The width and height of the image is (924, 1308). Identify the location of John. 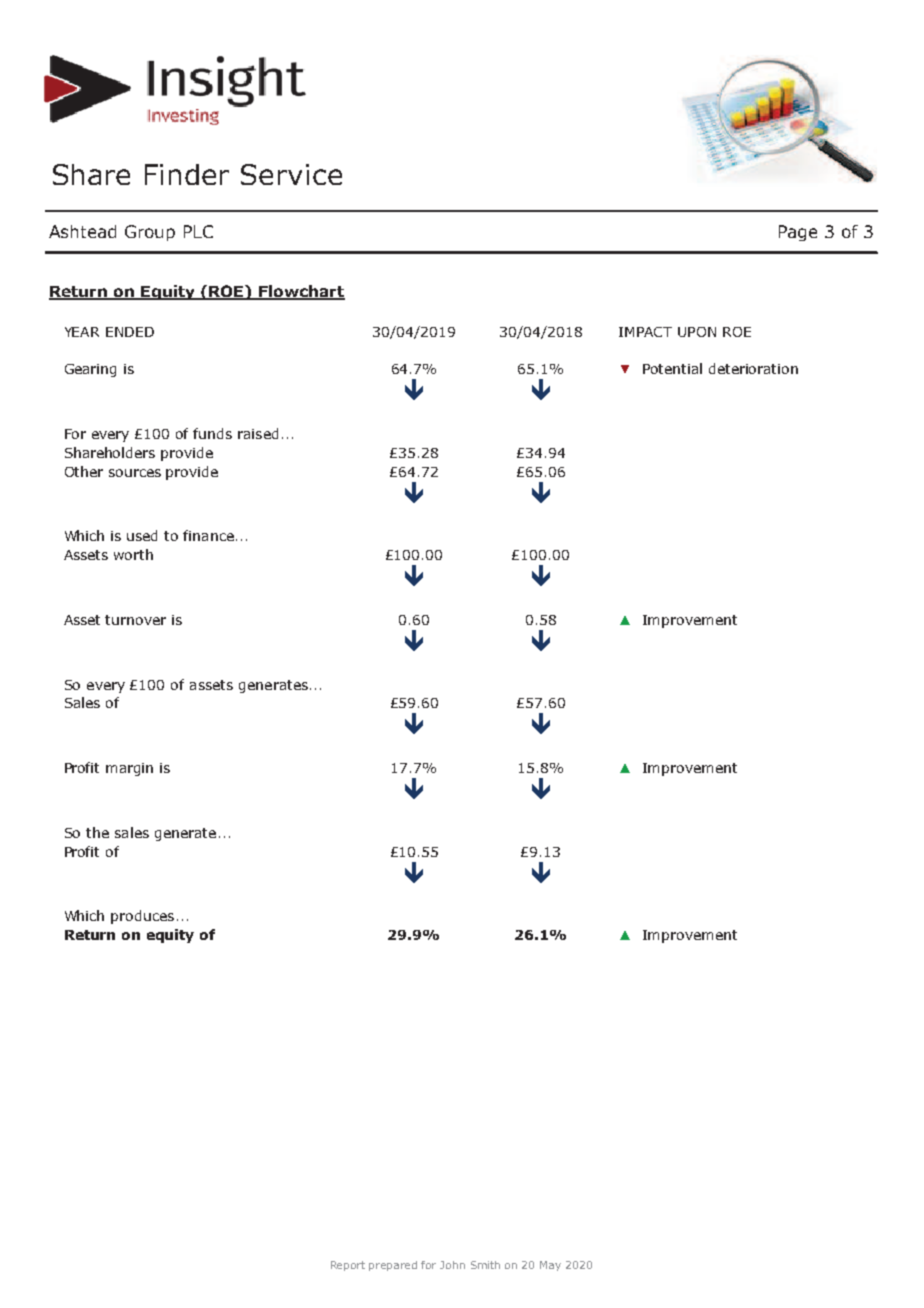
(452, 1265).
